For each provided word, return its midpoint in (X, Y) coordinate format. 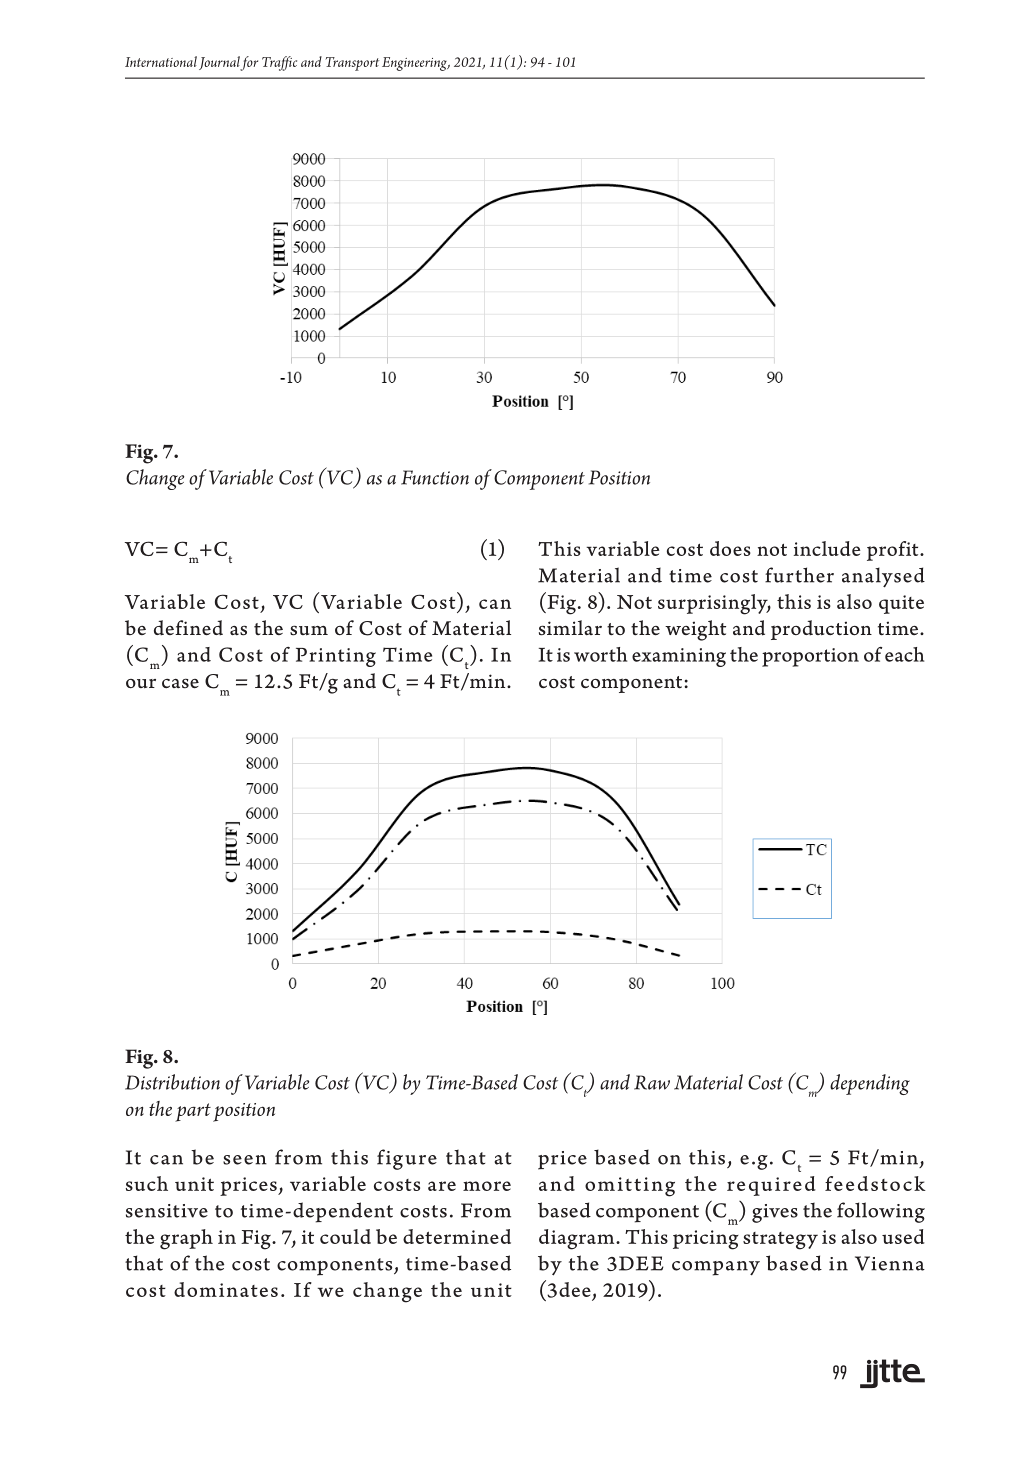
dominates (226, 1289)
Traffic (279, 63)
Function (435, 477)
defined (188, 628)
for (249, 63)
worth (600, 654)
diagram (578, 1239)
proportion (810, 657)
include (827, 548)
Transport (352, 64)
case (180, 683)
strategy (780, 1241)
